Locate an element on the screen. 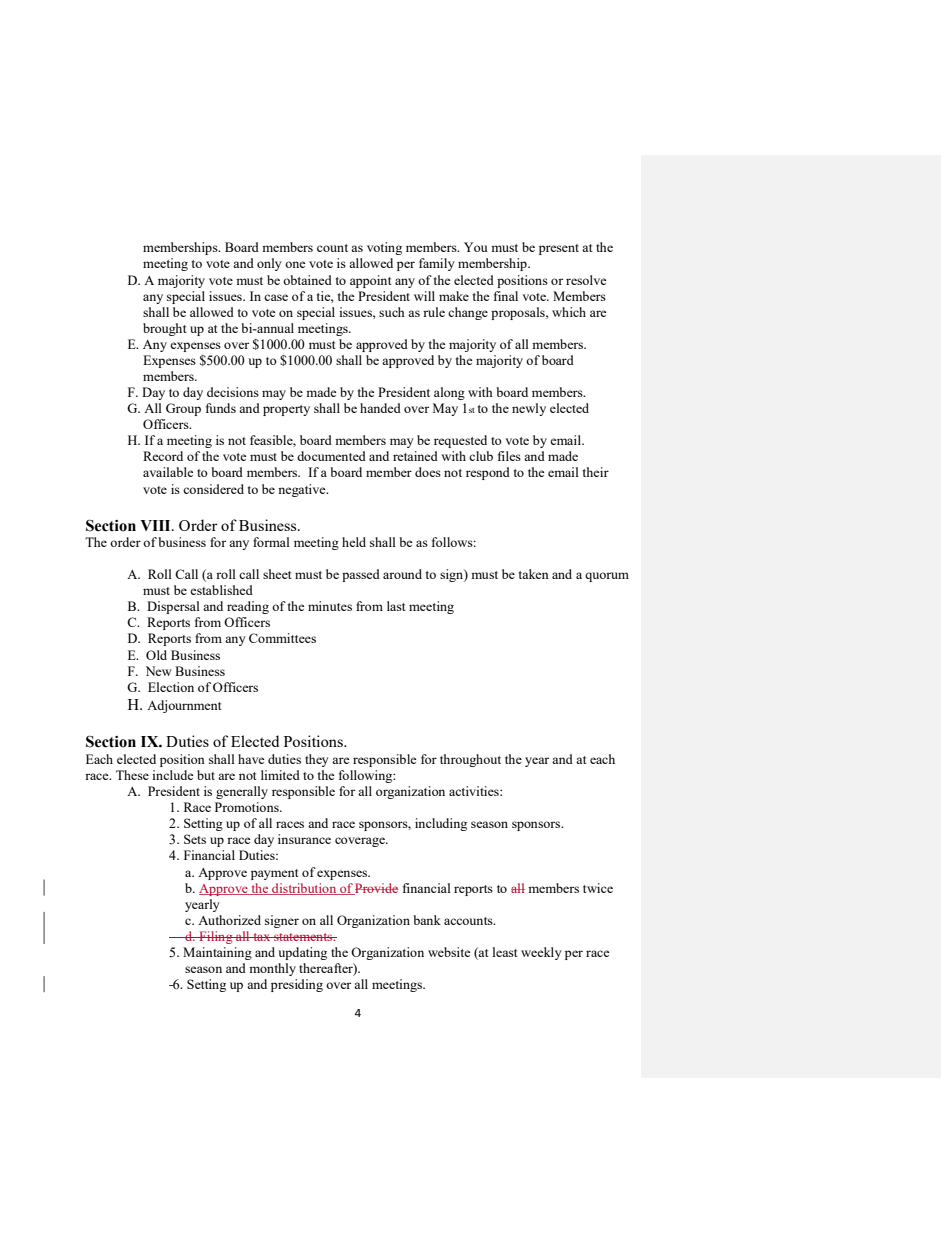  Sets is located at coordinates (195, 839).
